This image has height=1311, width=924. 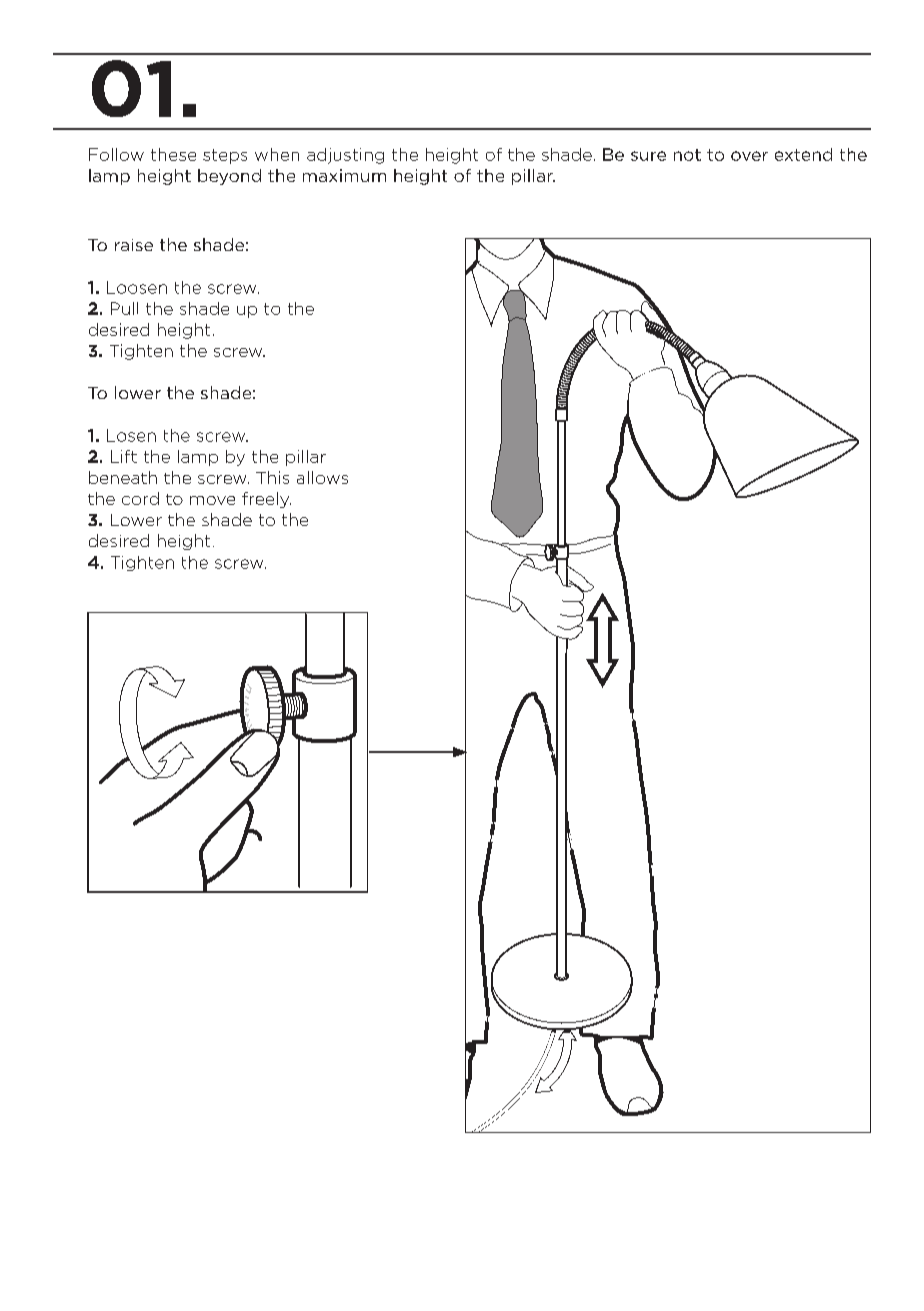 What do you see at coordinates (134, 245) in the image?
I see `raise` at bounding box center [134, 245].
